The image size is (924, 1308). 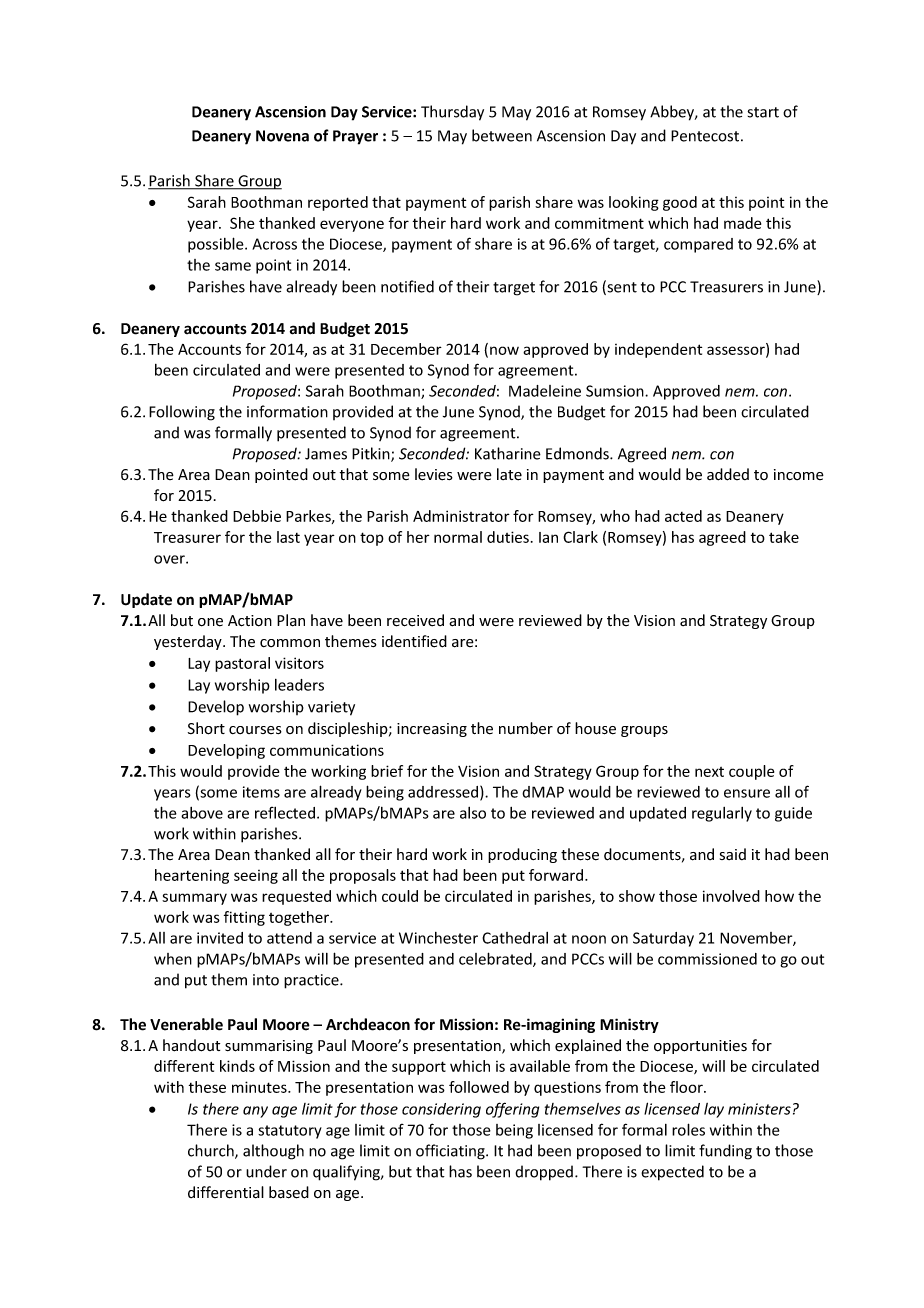 What do you see at coordinates (504, 350) in the screenshot?
I see `now` at bounding box center [504, 350].
